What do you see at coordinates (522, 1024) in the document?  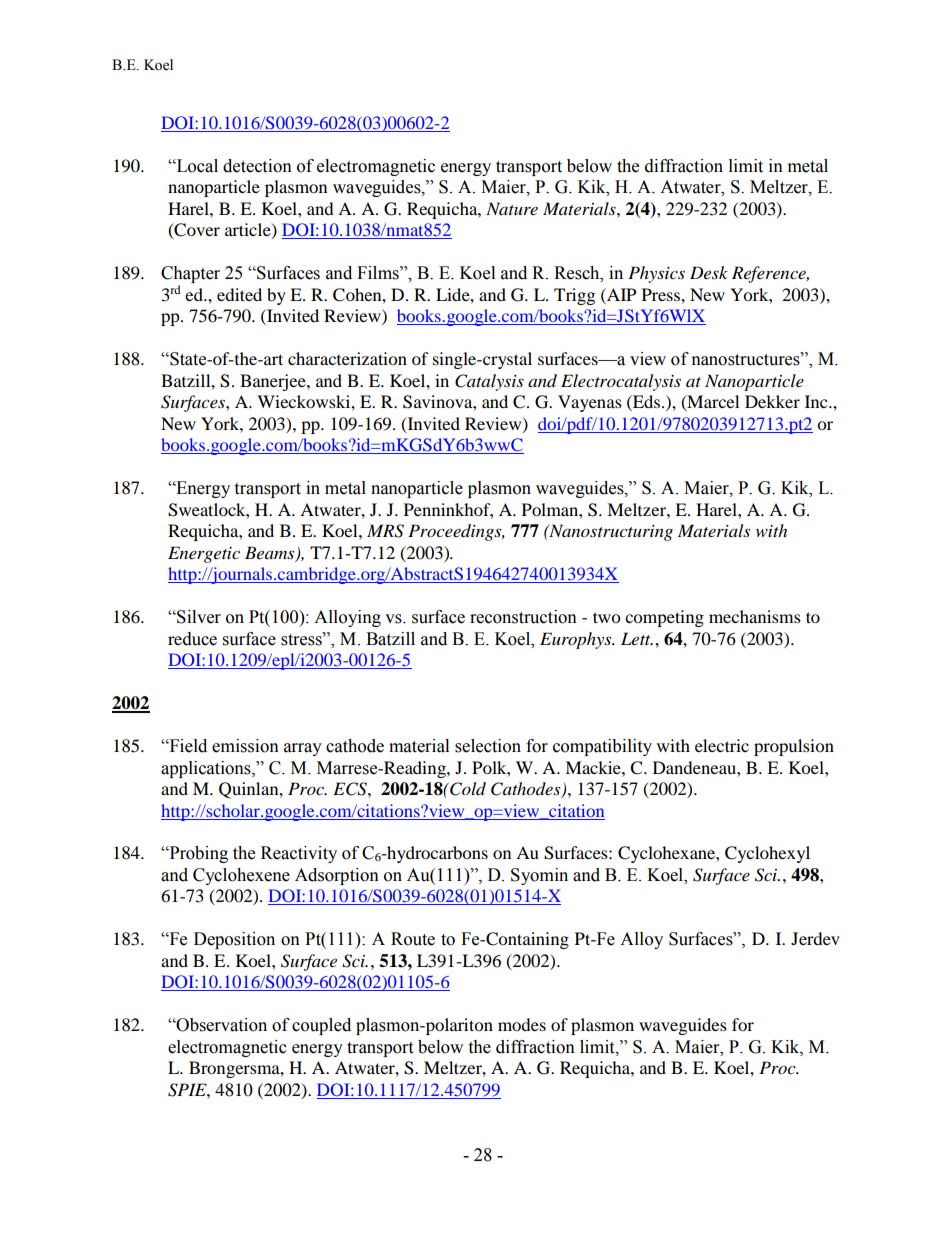 I see `modes` at bounding box center [522, 1024].
